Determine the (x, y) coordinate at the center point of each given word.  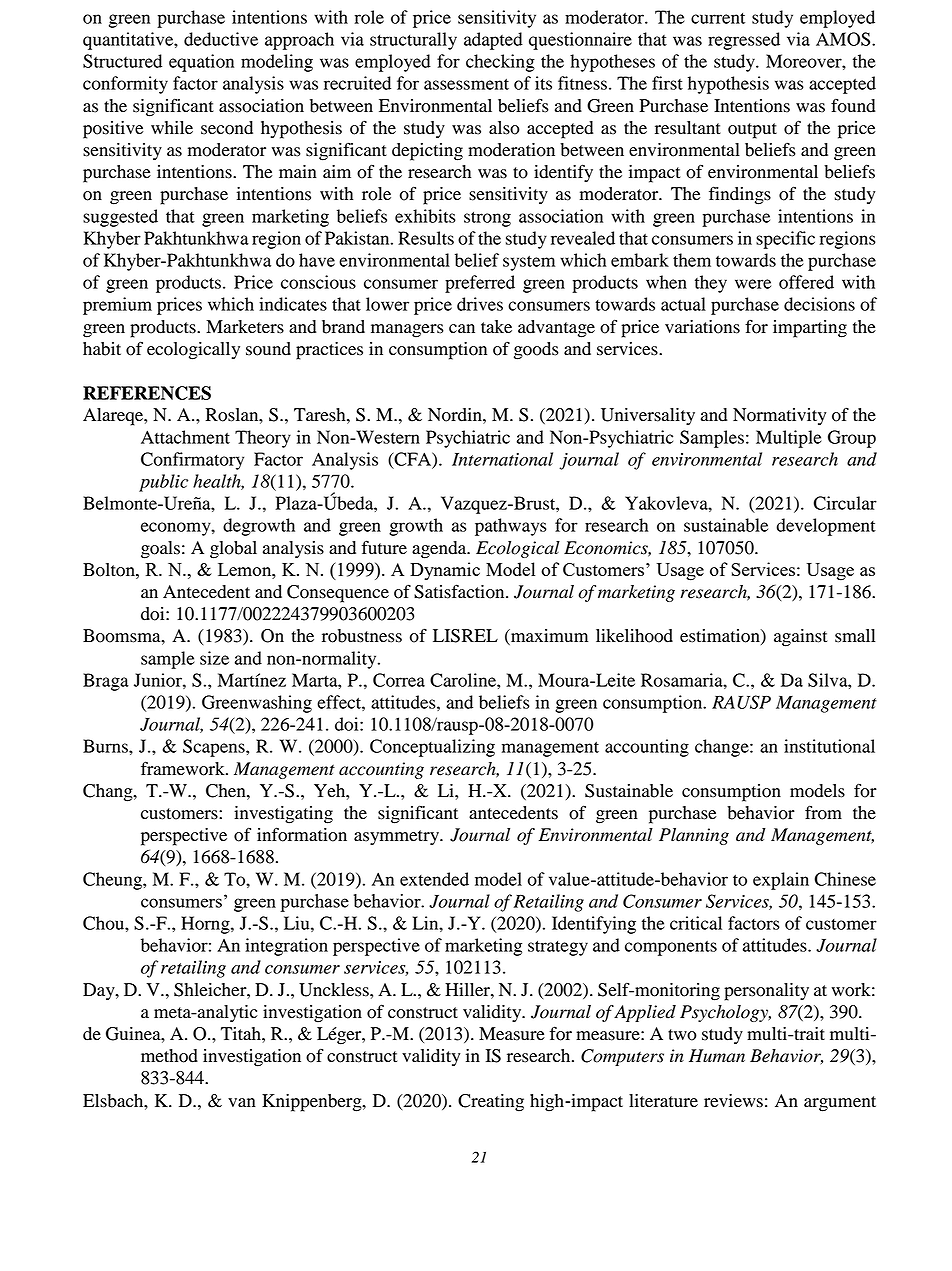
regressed (744, 41)
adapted (493, 41)
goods (536, 351)
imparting (810, 329)
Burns (106, 746)
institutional (829, 746)
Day (100, 992)
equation (201, 63)
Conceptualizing (432, 748)
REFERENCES (147, 393)
